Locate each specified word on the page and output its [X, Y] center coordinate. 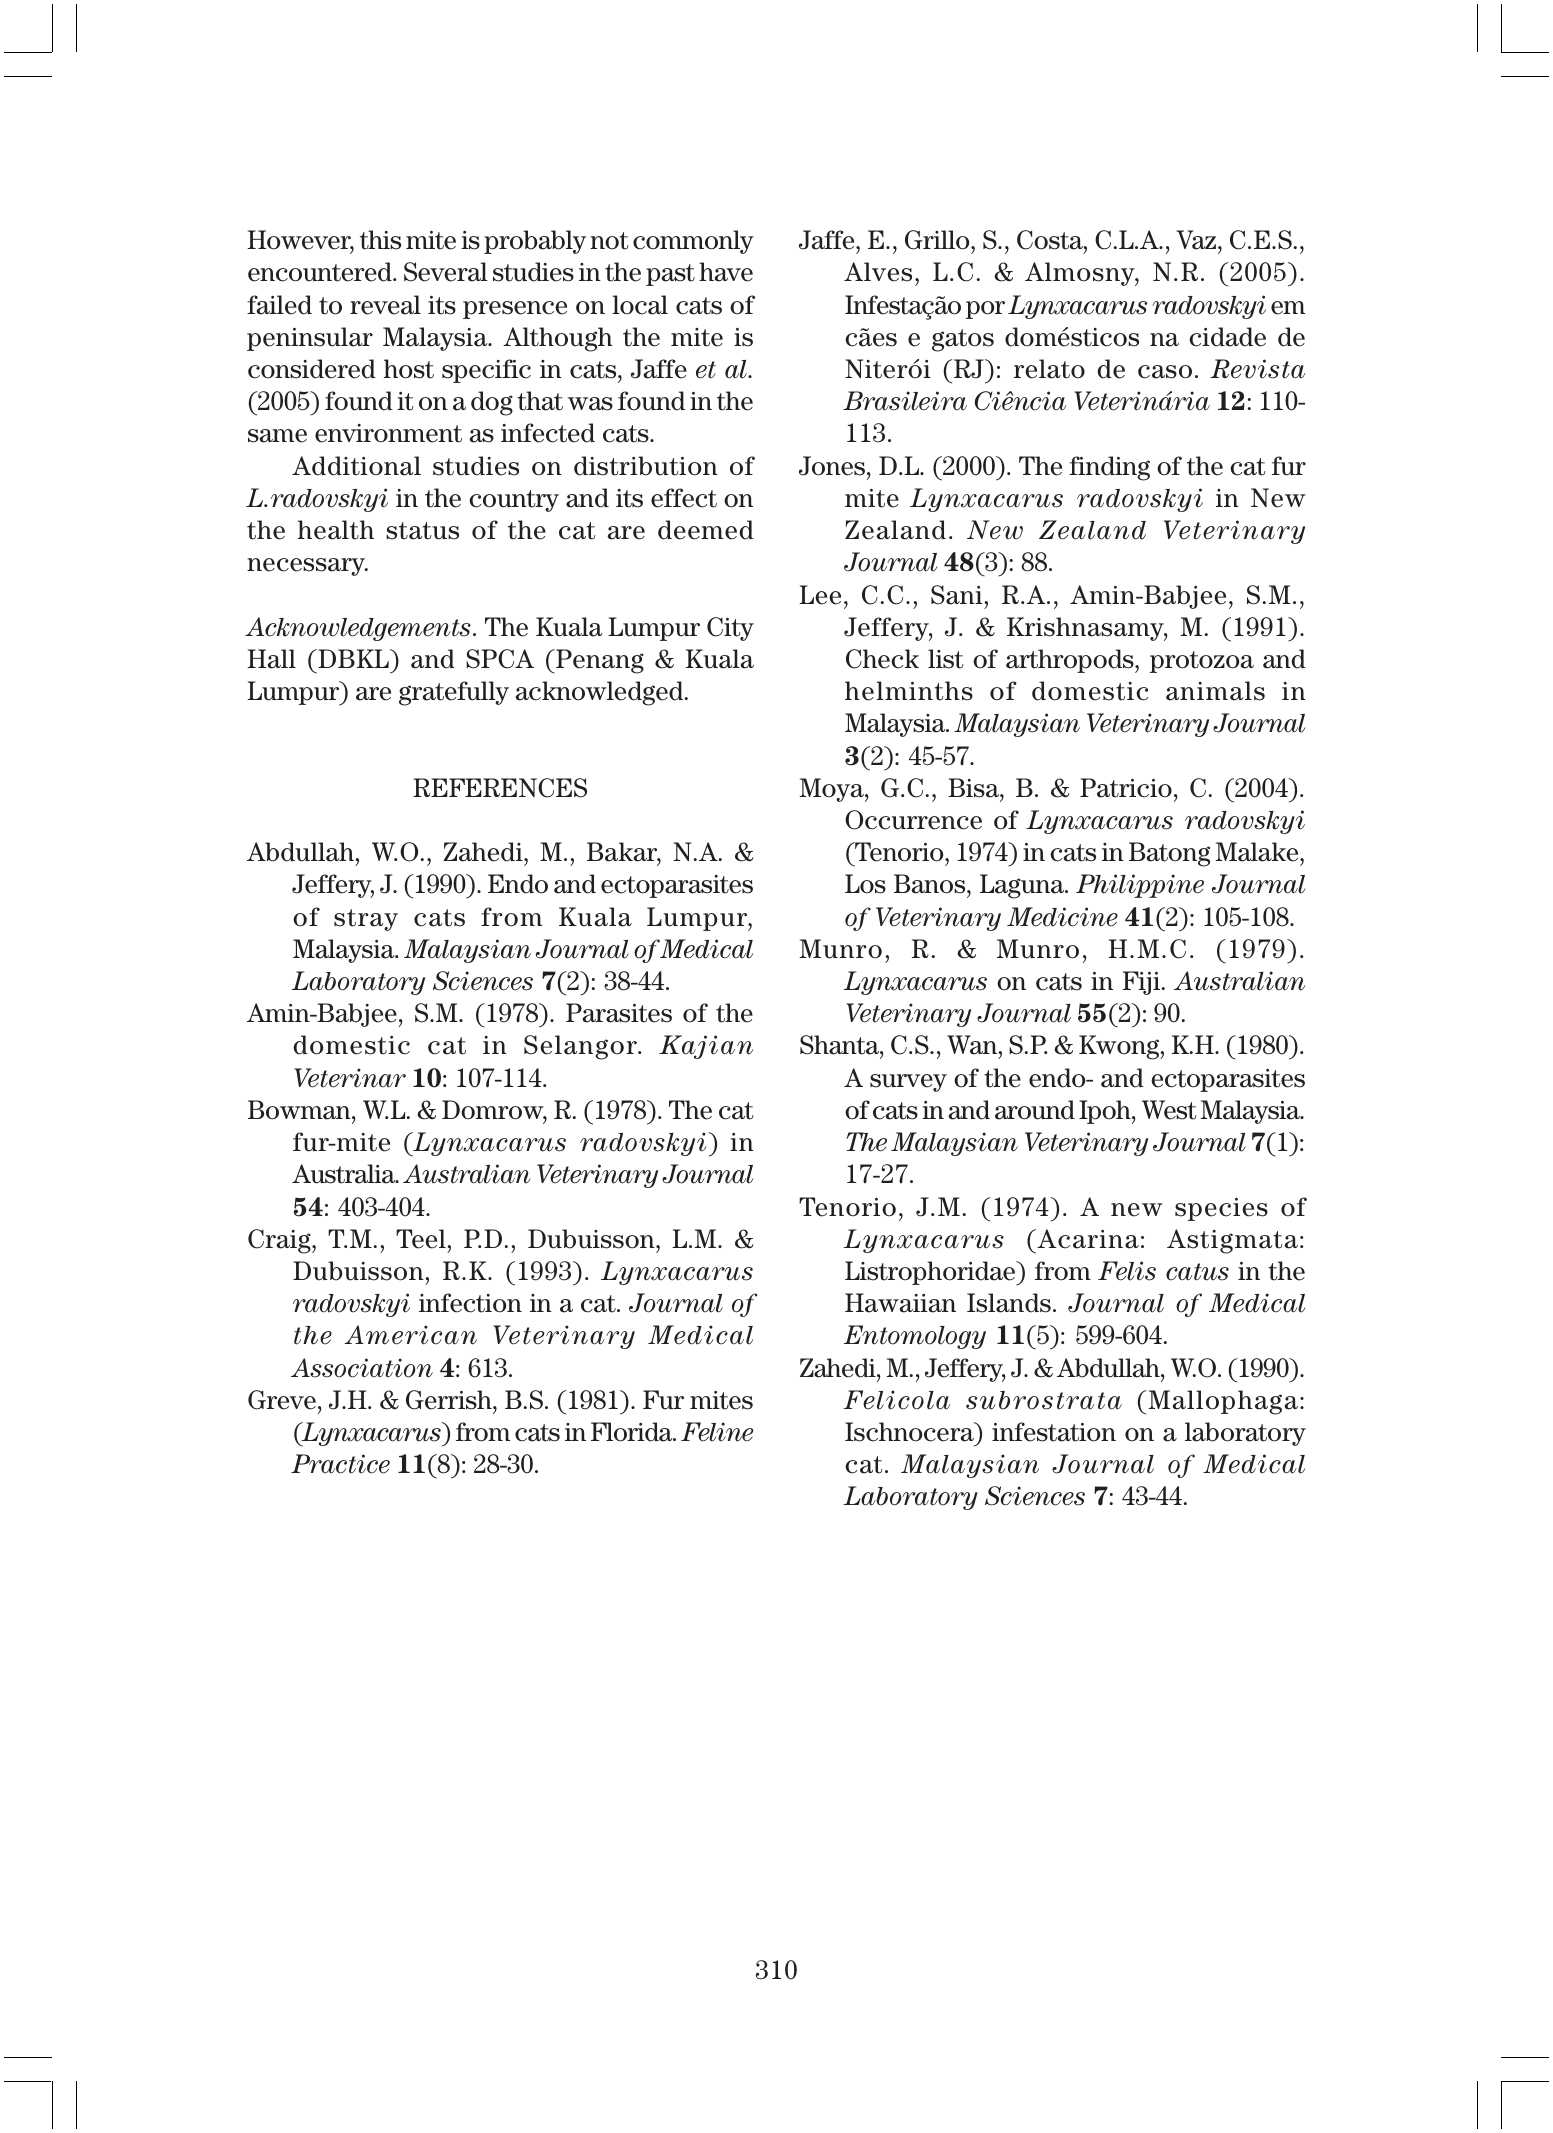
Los [865, 884]
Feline [717, 1432]
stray [366, 920]
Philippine [1140, 886]
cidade [1227, 337]
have [726, 272]
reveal [385, 305]
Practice [340, 1464]
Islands [1009, 1303]
